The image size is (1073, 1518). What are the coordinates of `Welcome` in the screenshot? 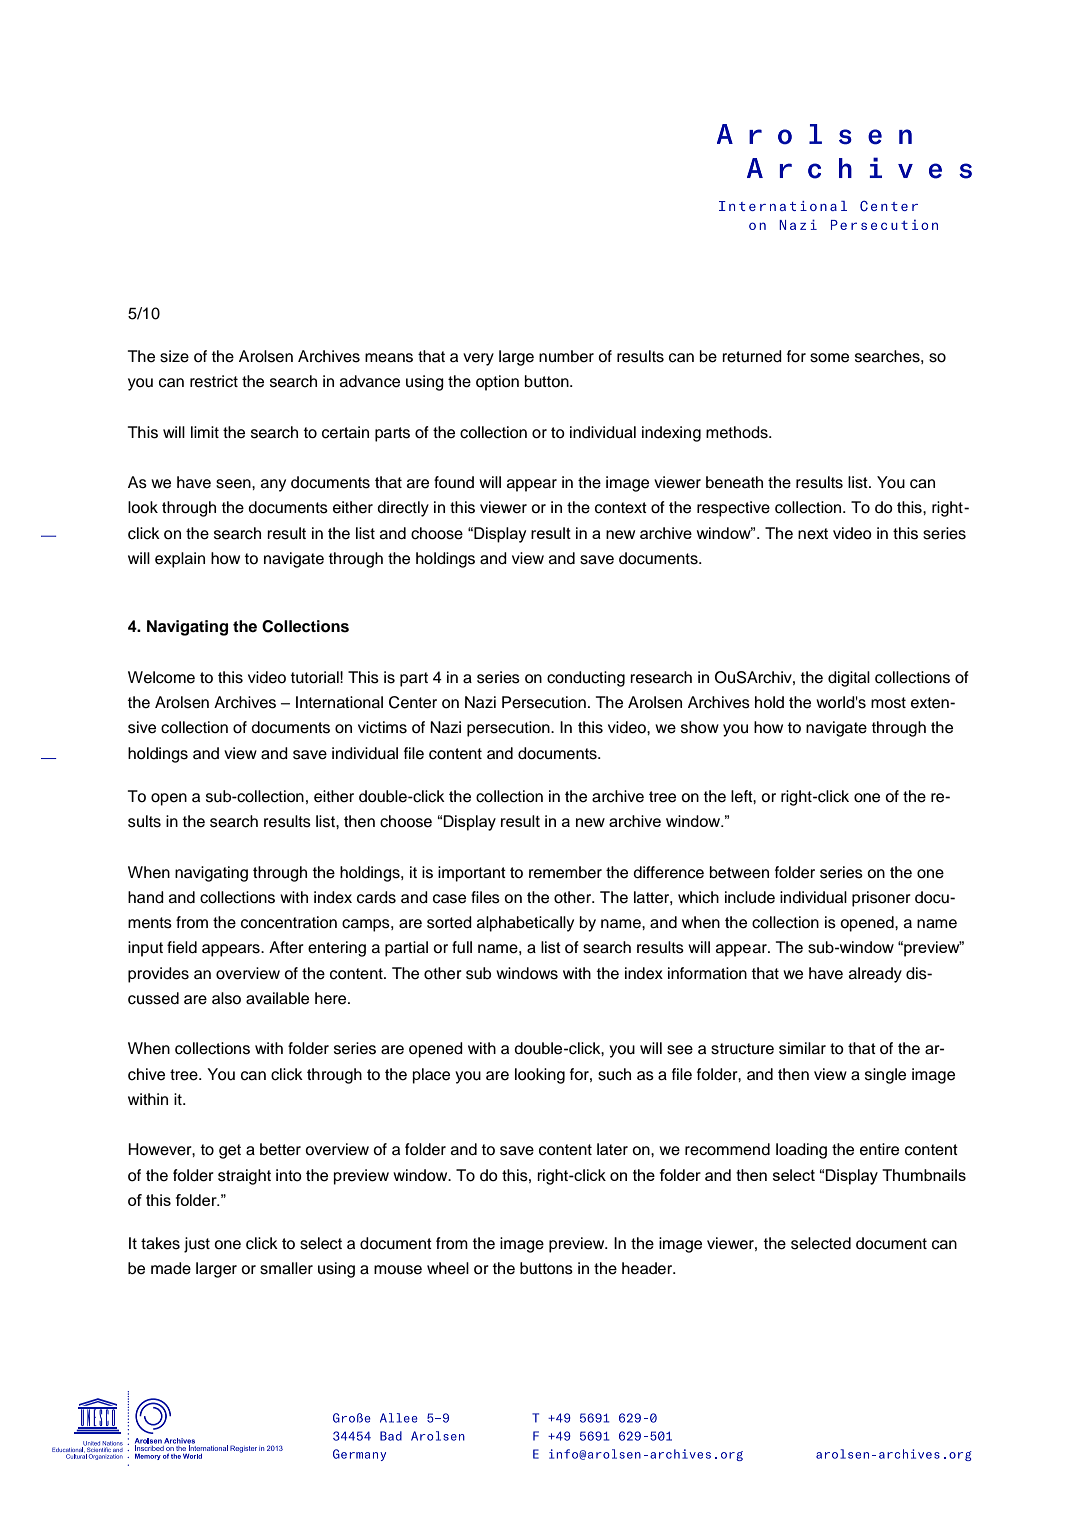 It's located at (161, 677).
